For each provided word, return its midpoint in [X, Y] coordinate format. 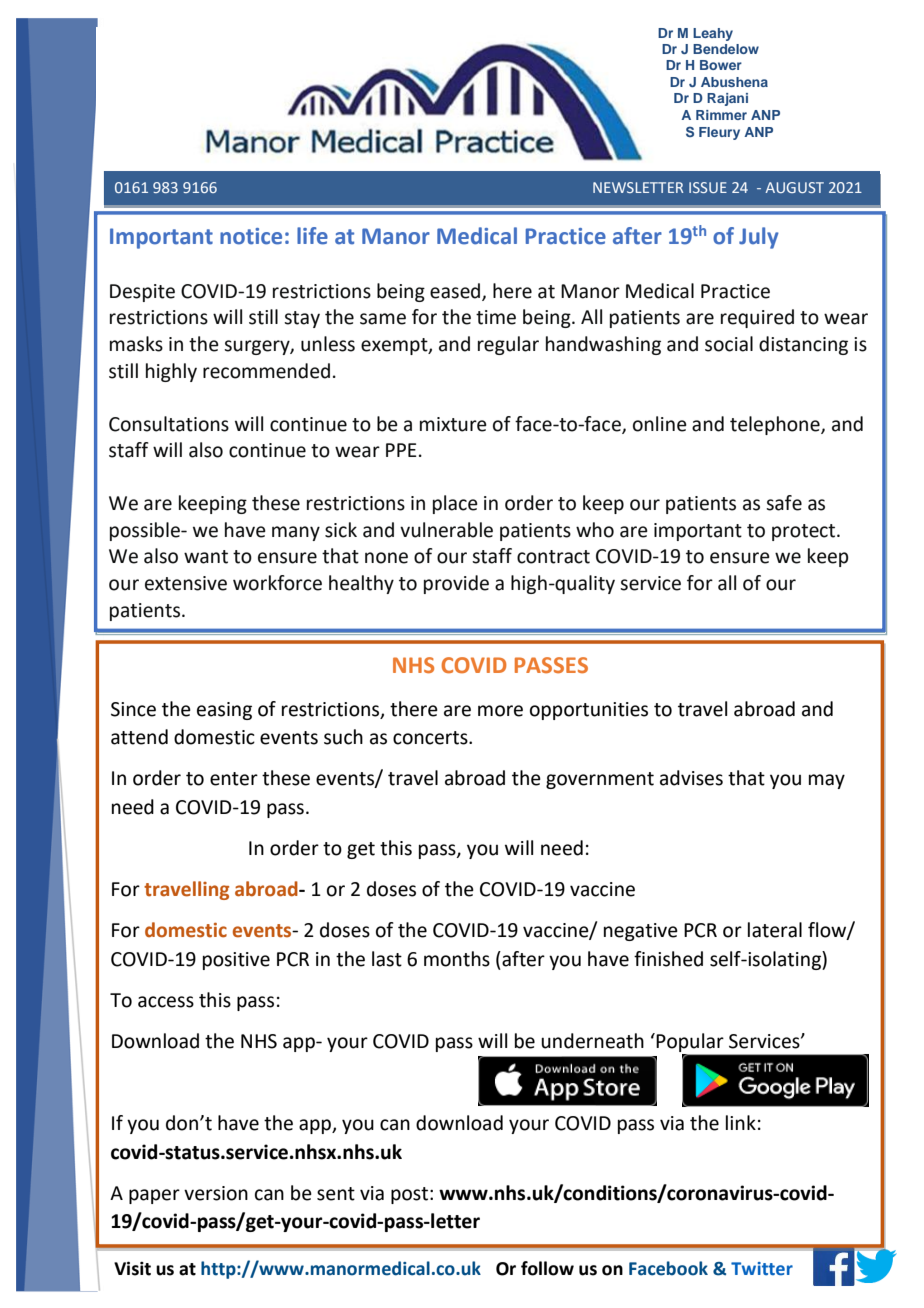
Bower [721, 65]
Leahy [713, 34]
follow [547, 1268]
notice [251, 236]
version [216, 1193]
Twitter [762, 1269]
